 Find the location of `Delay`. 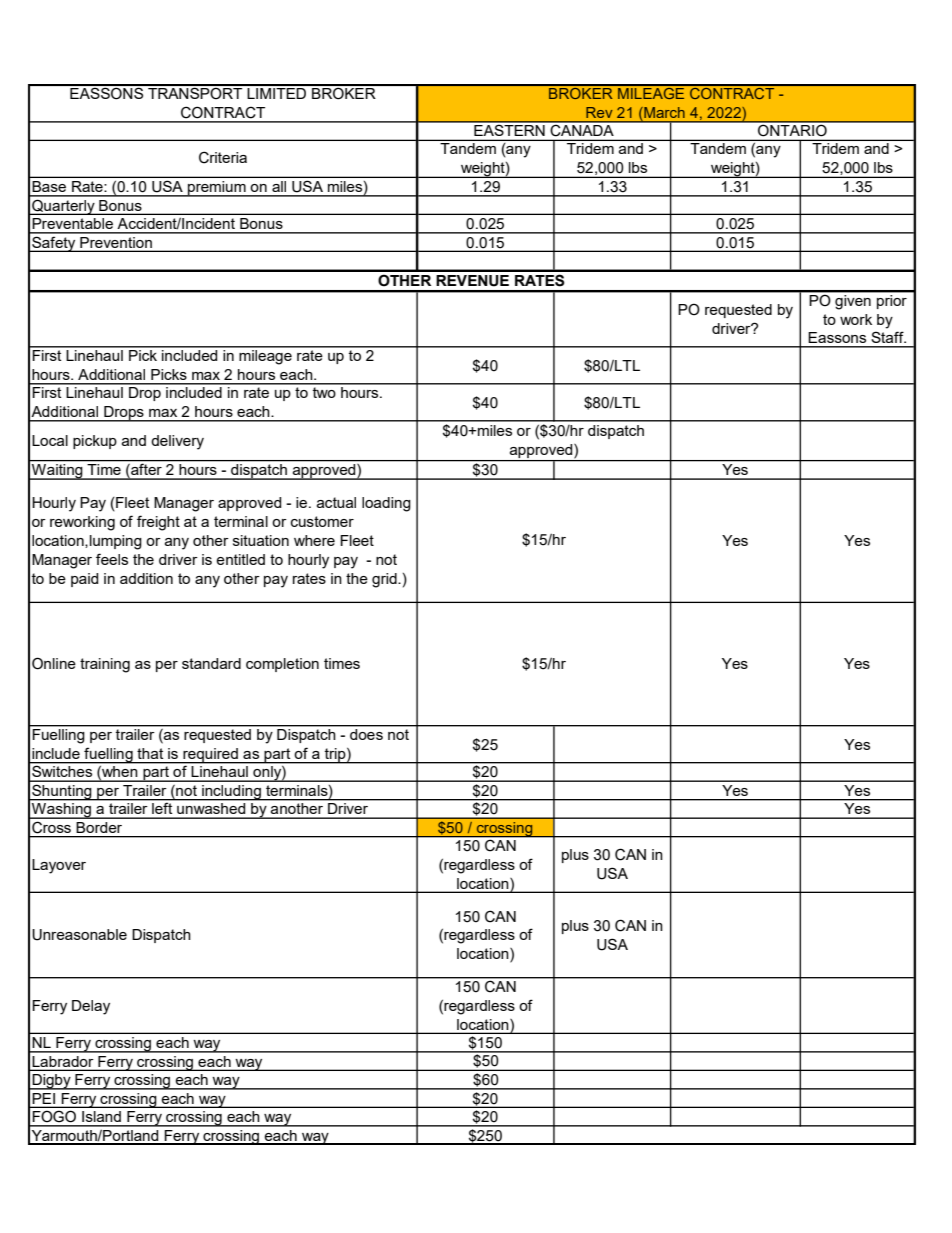

Delay is located at coordinates (91, 1007).
